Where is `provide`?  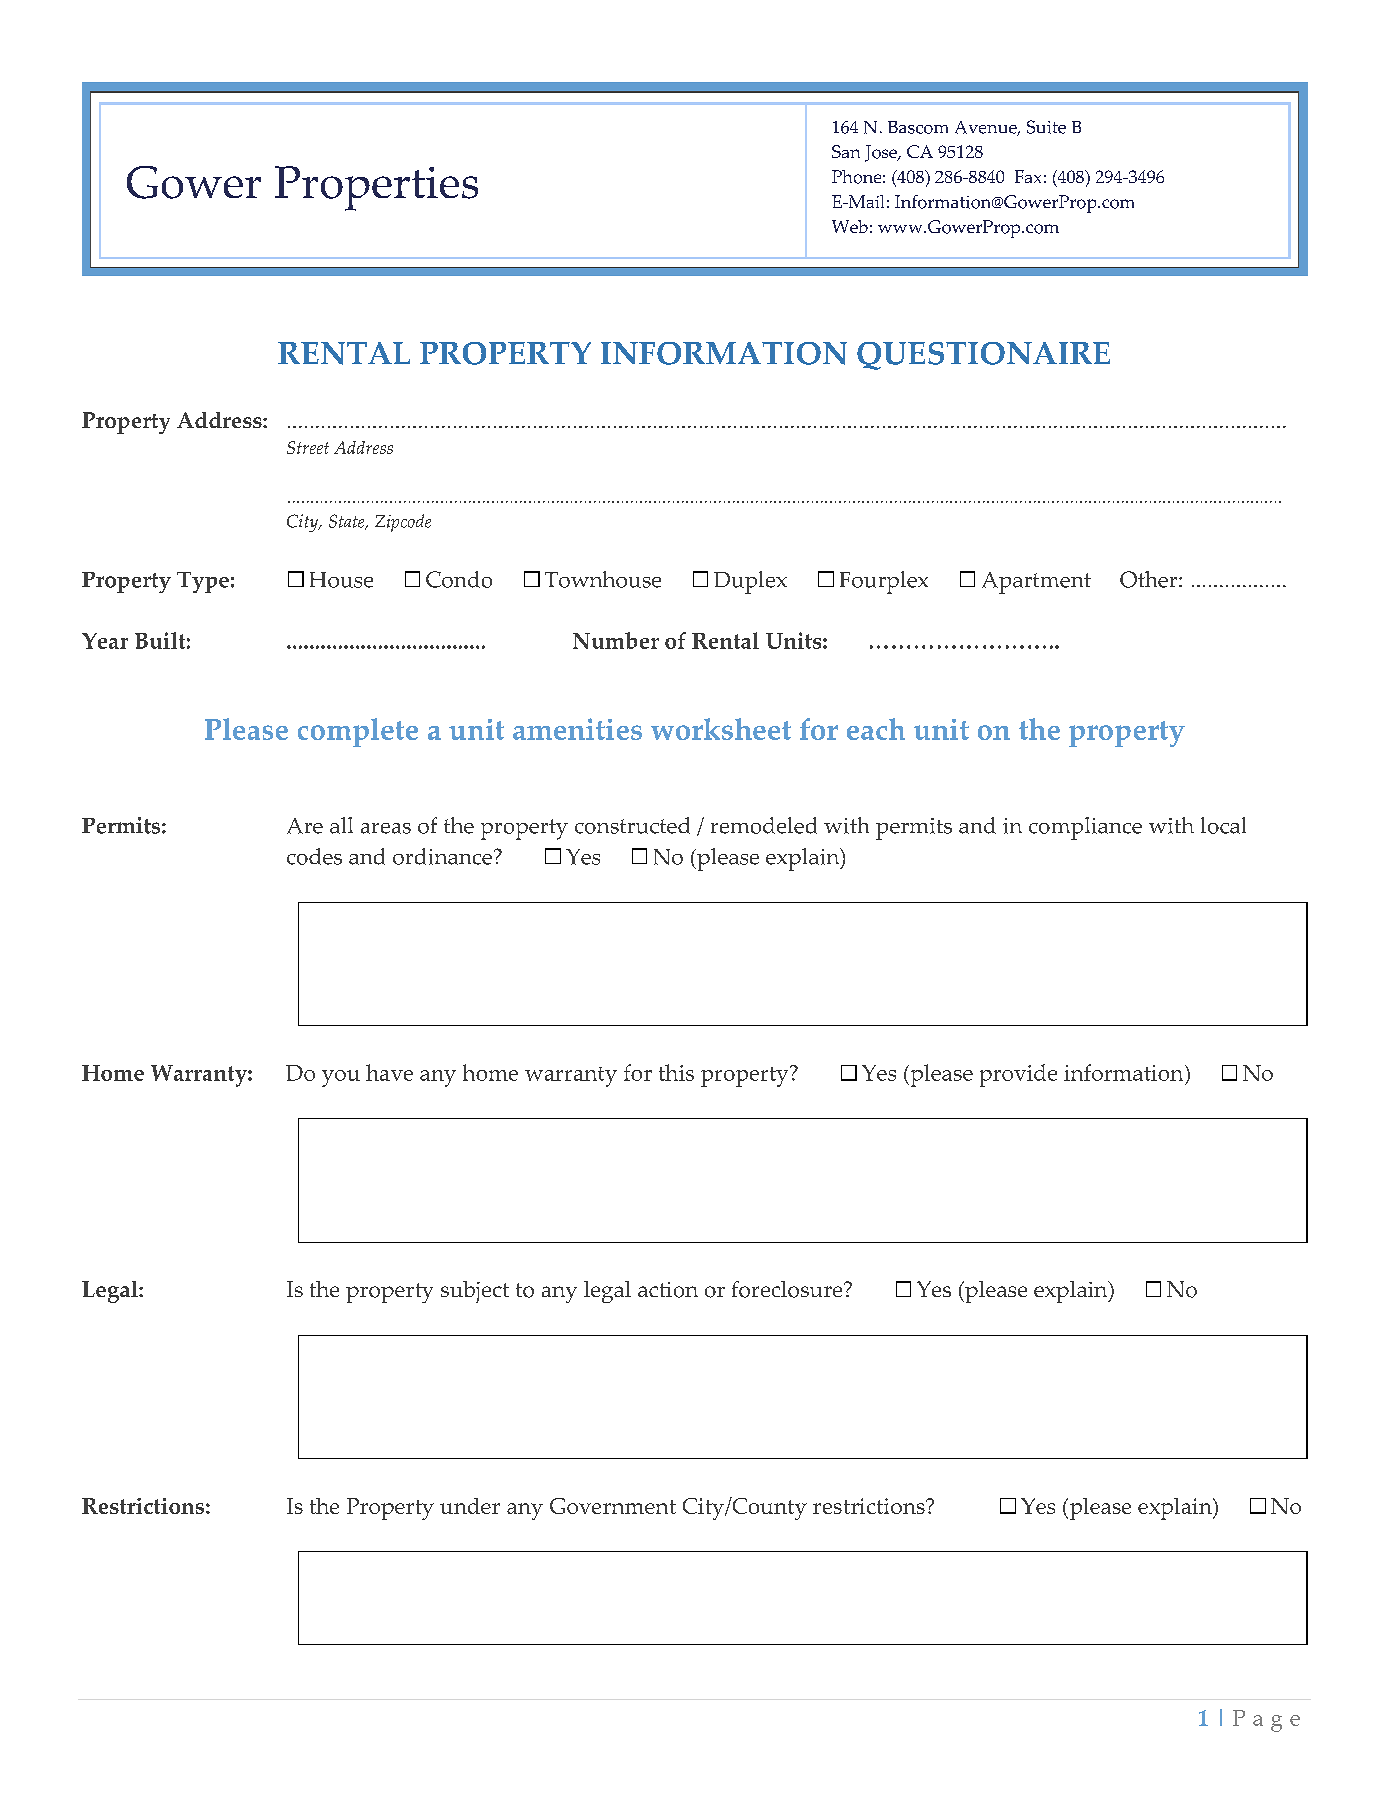
provide is located at coordinates (1018, 1075).
